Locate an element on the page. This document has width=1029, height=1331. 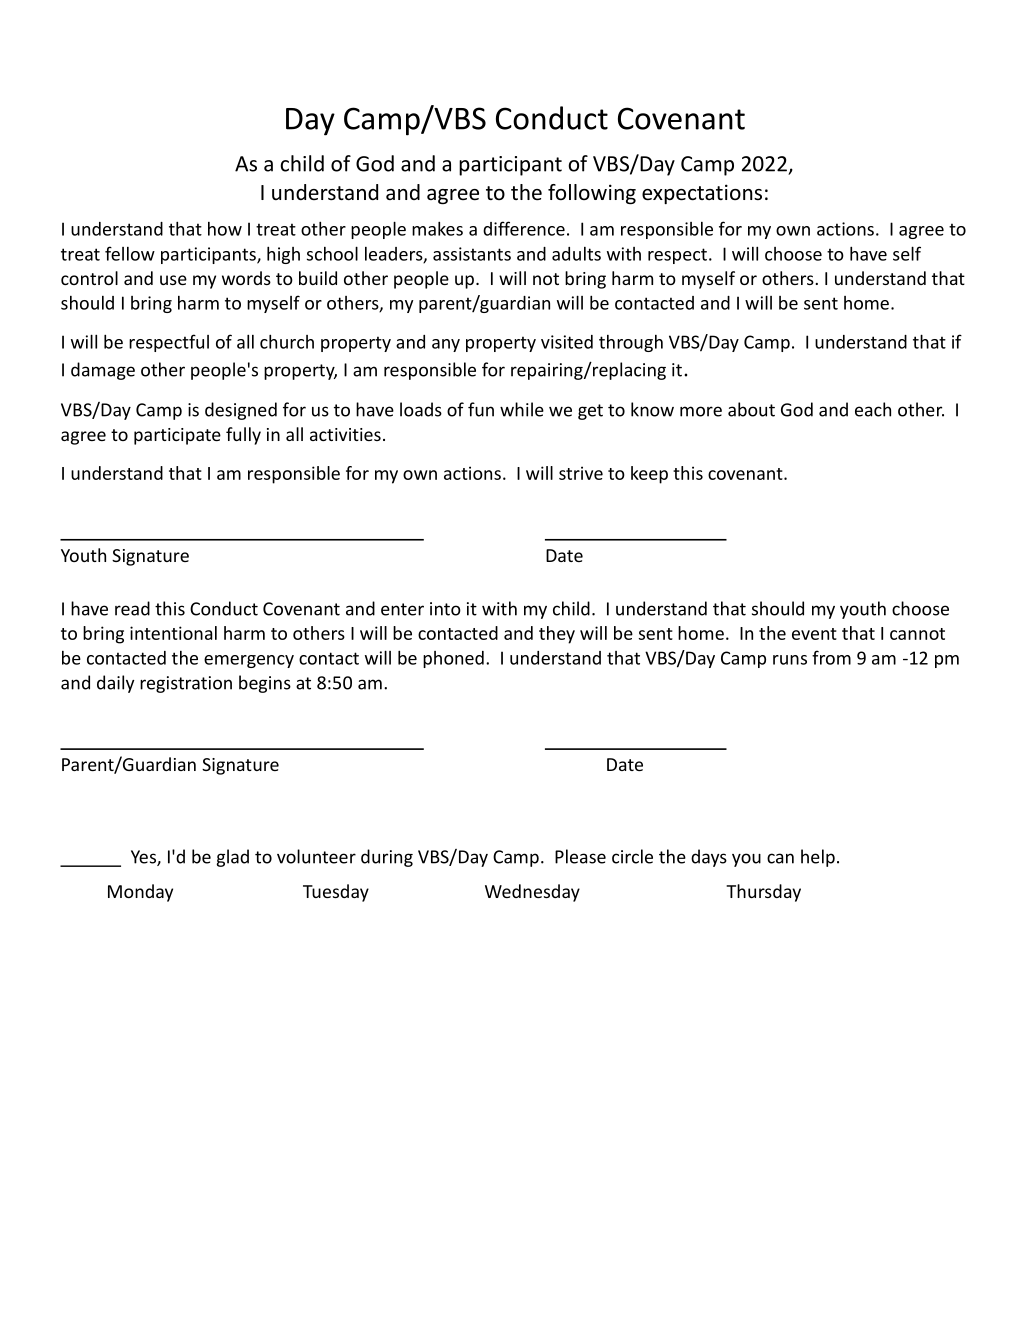
runs is located at coordinates (790, 660).
